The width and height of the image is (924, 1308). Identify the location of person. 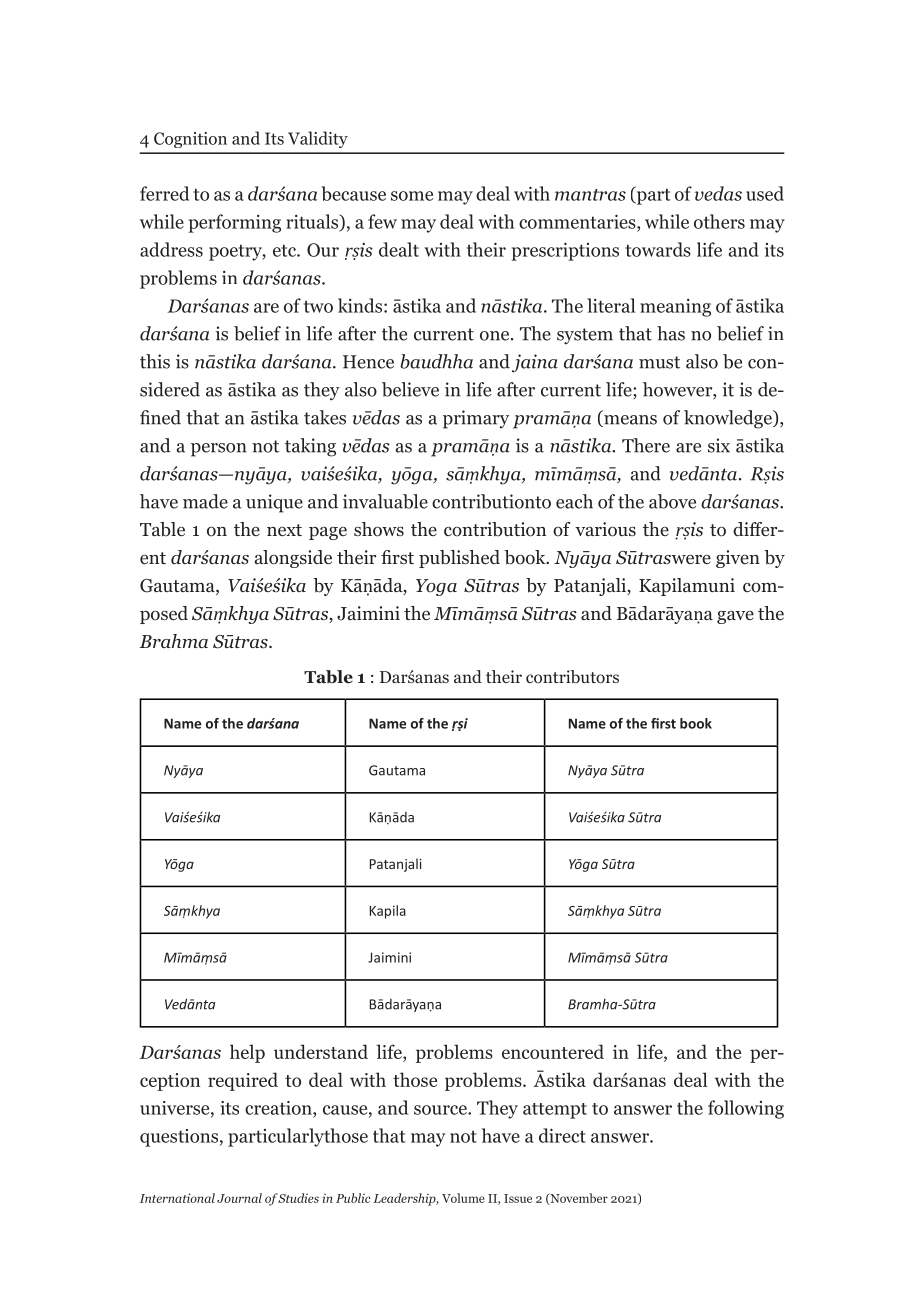
(218, 450).
